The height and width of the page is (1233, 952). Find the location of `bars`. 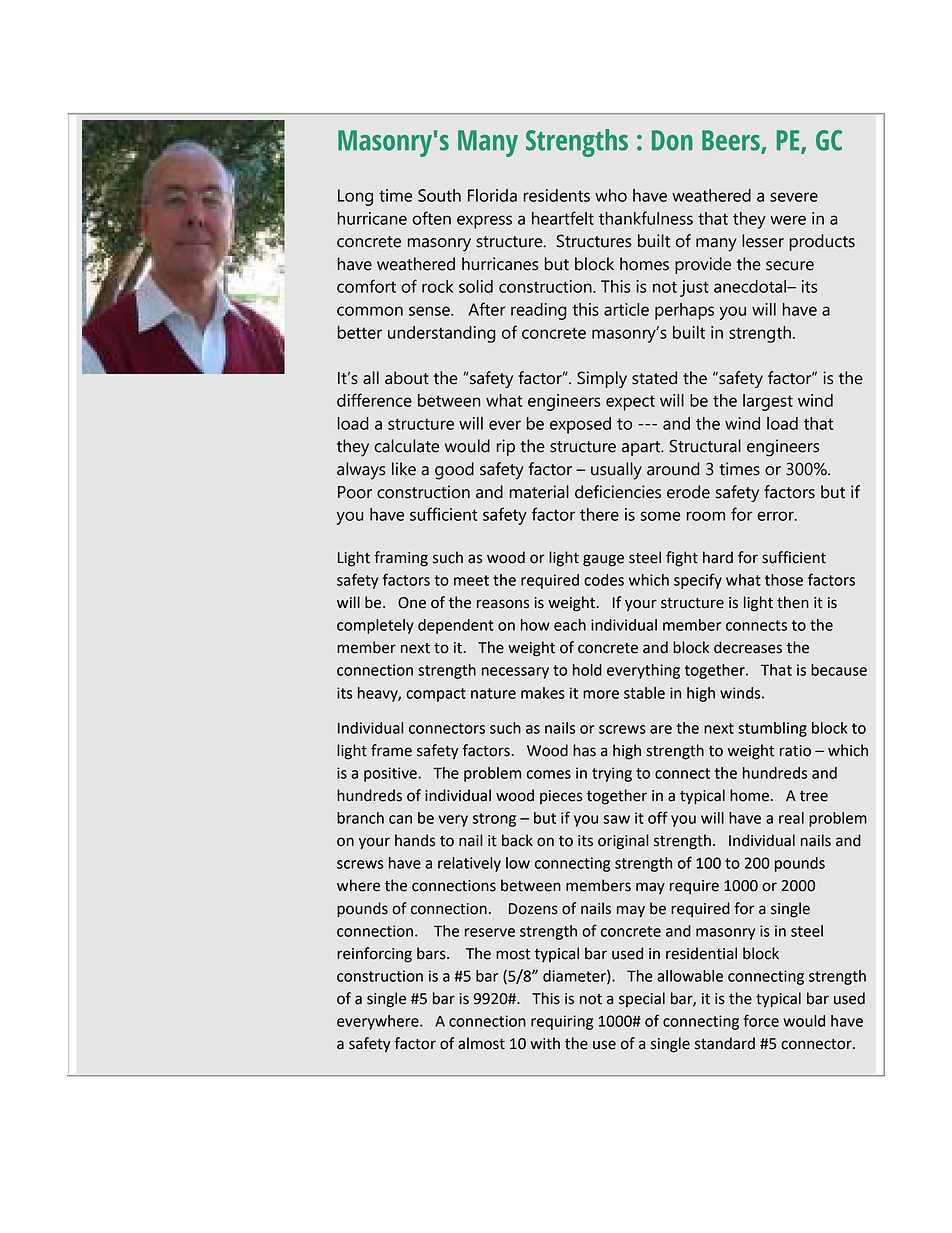

bars is located at coordinates (432, 953).
